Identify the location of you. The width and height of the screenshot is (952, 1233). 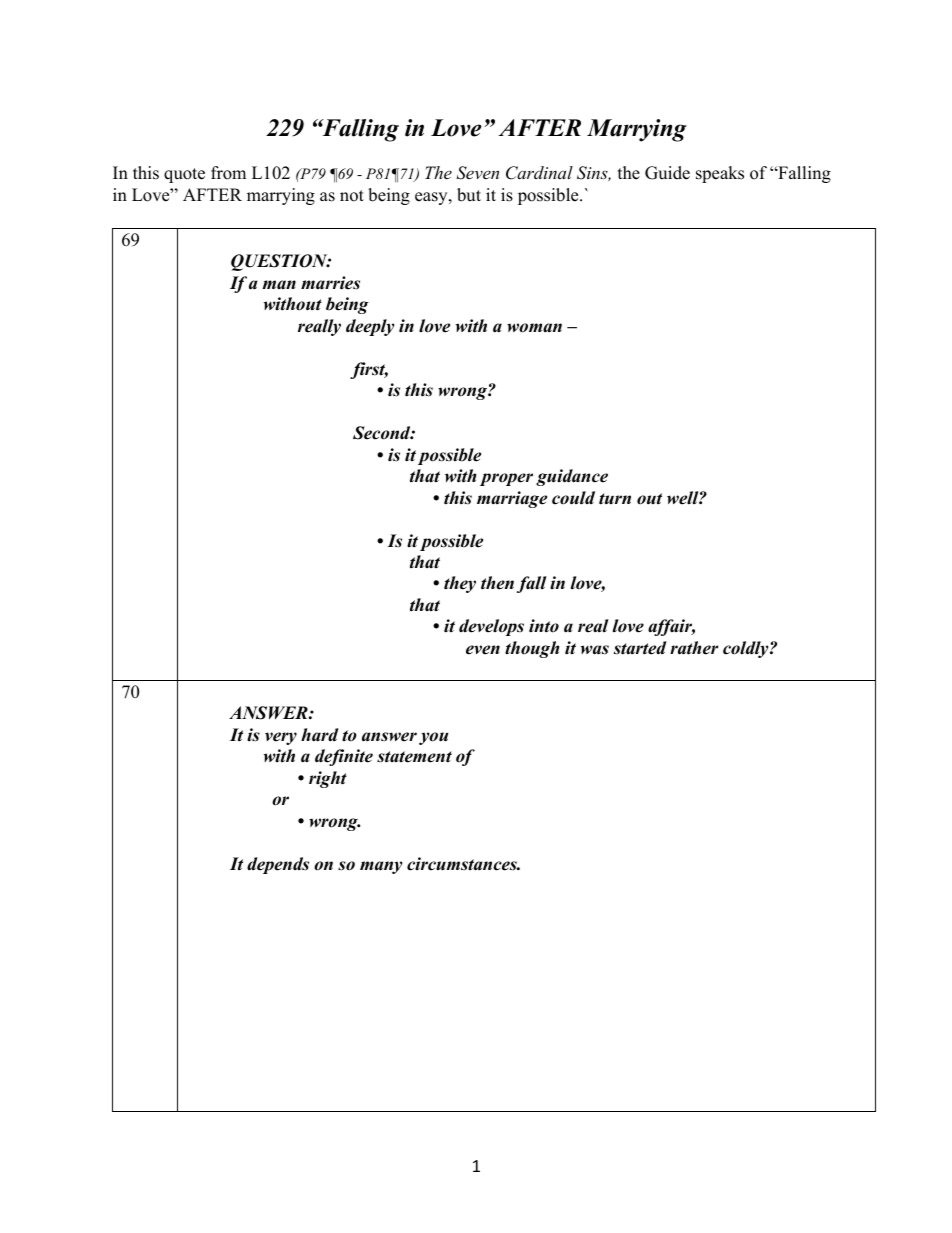
(434, 738).
